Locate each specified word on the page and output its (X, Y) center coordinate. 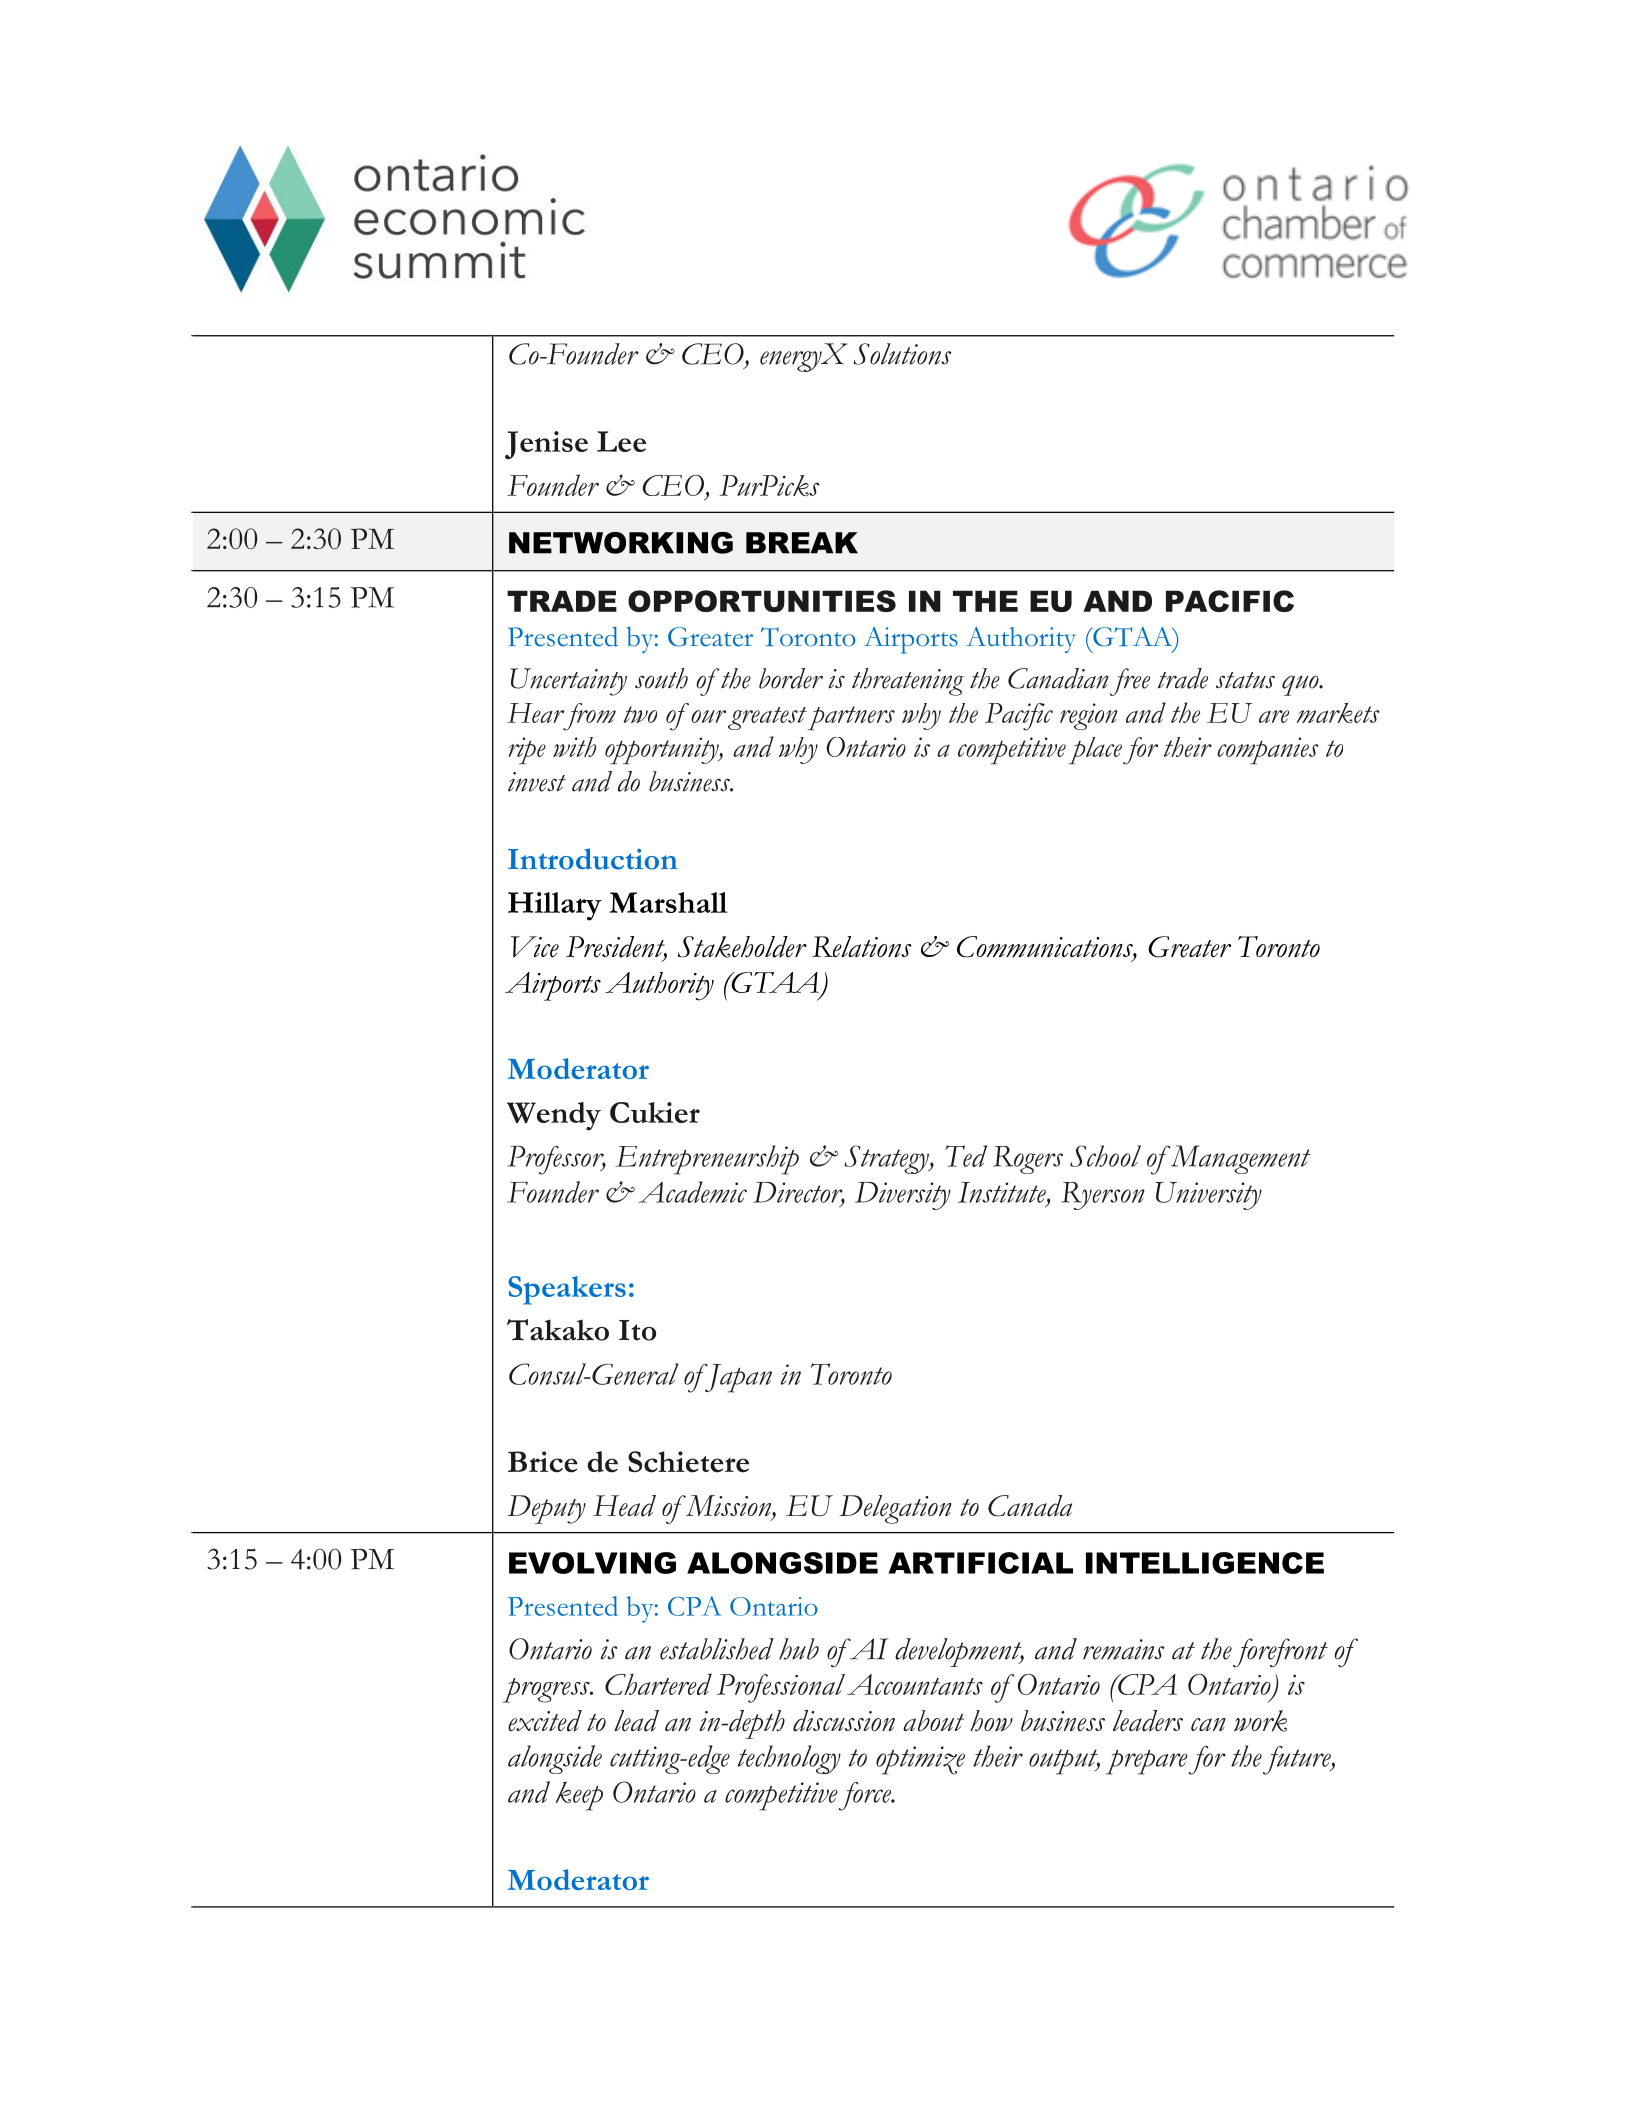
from (588, 717)
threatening (908, 682)
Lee (621, 441)
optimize (920, 1760)
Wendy (554, 1116)
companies (1268, 751)
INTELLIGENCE (1205, 1563)
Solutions (902, 354)
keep (579, 1796)
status (1245, 680)
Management (1239, 1159)
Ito (637, 1330)
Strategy (887, 1159)
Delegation (895, 1509)
